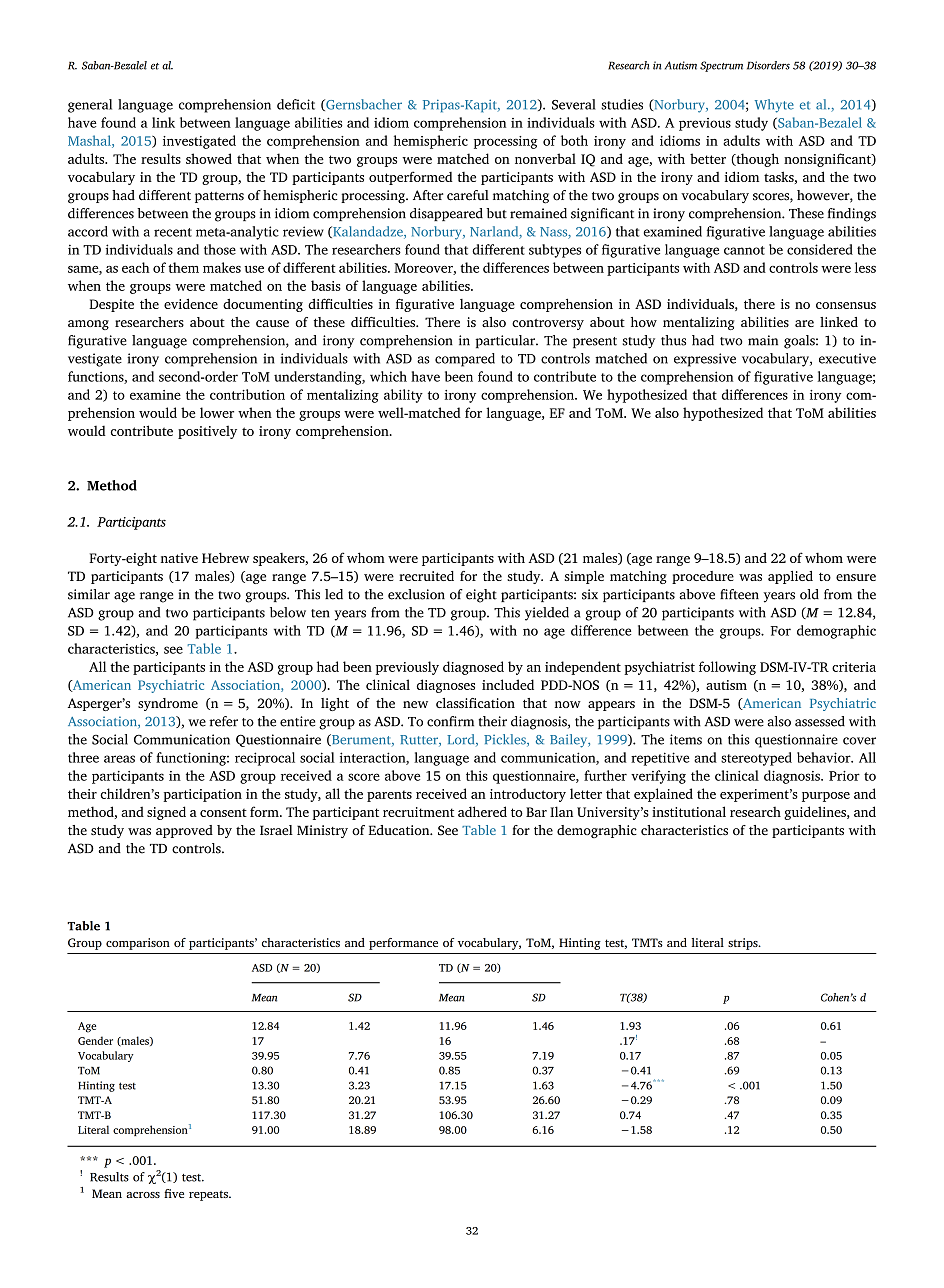 This screenshot has height=1288, width=944. What do you see at coordinates (209, 158) in the screenshot?
I see `showed` at bounding box center [209, 158].
